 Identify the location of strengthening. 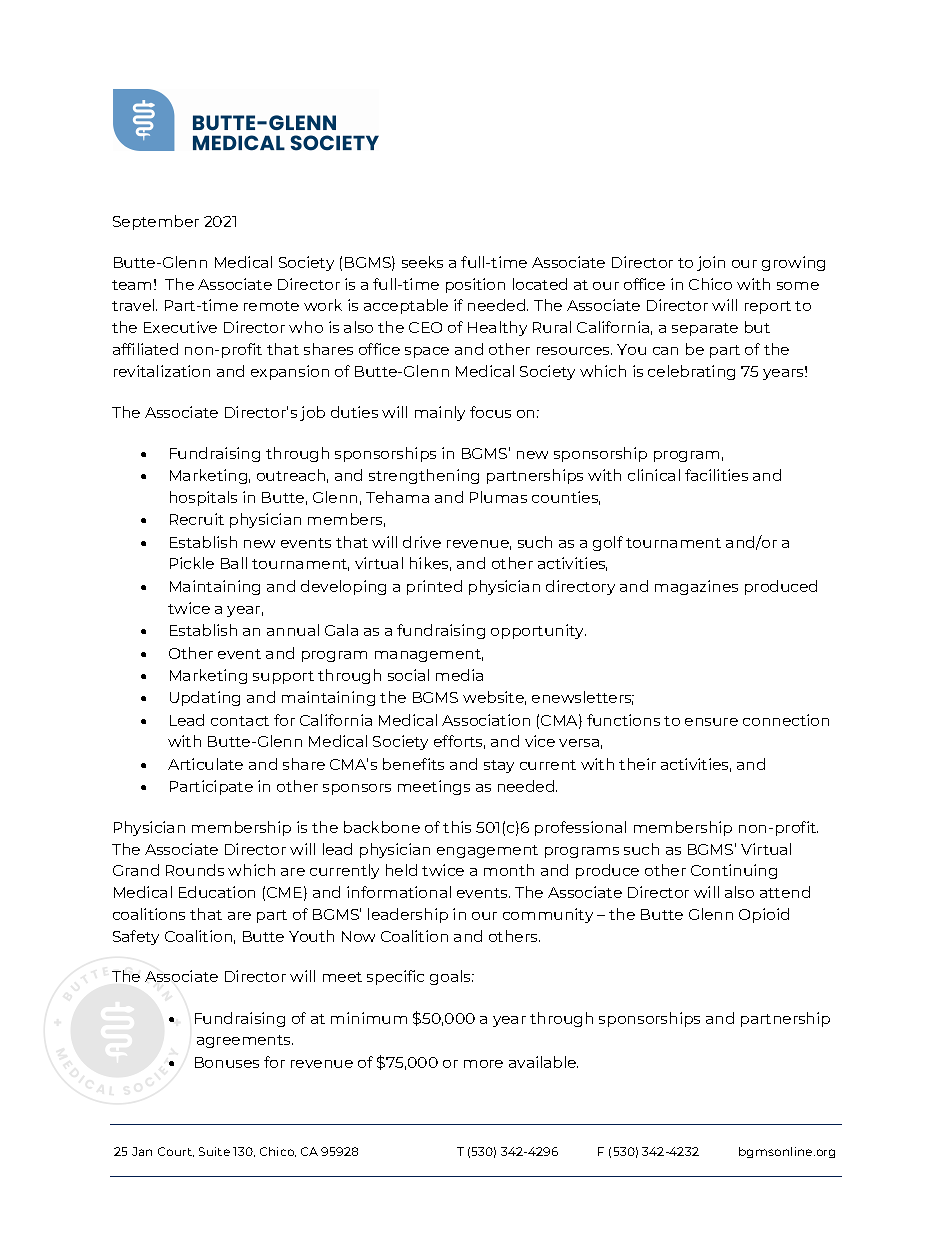
(424, 476).
